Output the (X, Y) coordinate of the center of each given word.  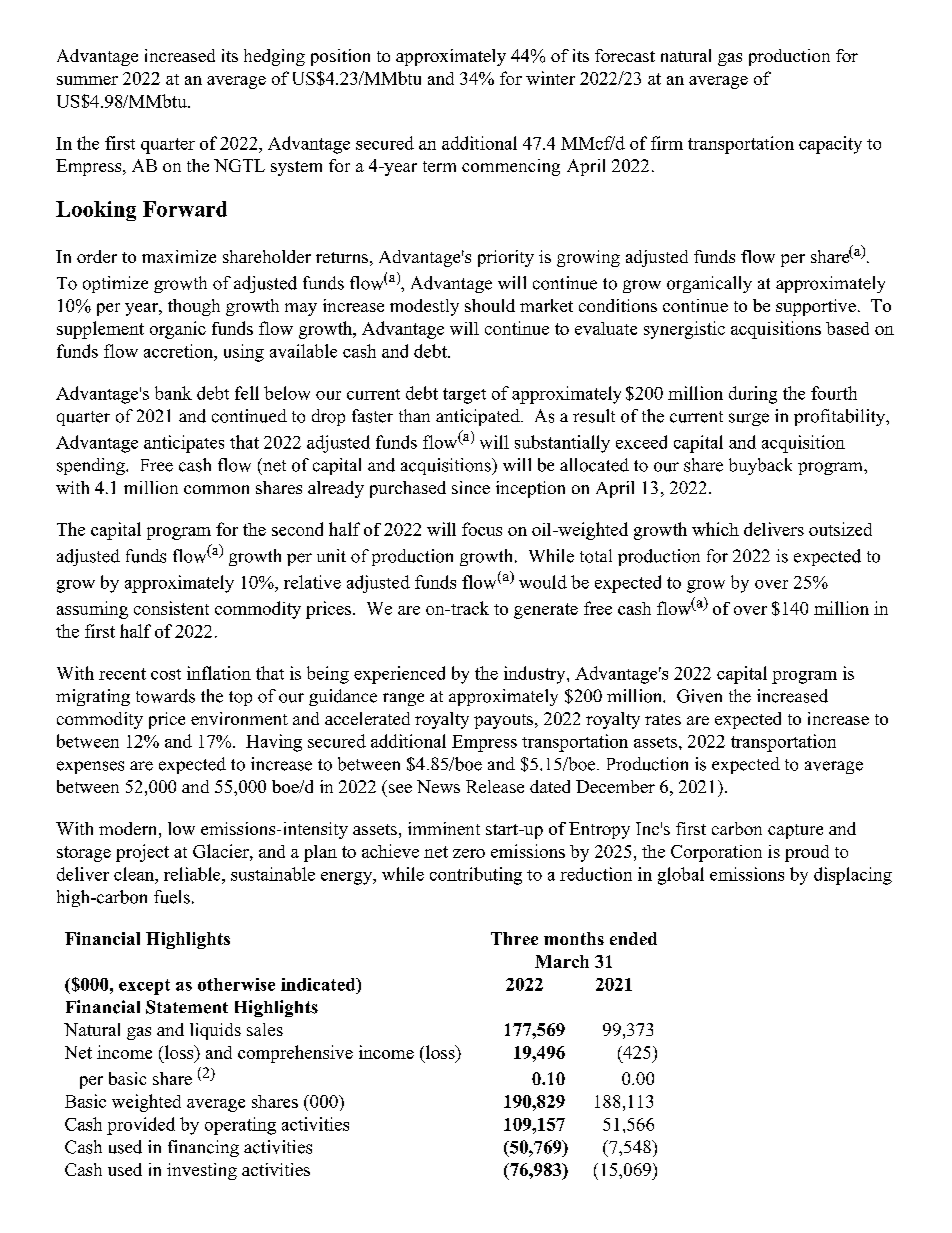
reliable (193, 874)
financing (203, 1148)
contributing (476, 876)
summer (87, 80)
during (753, 395)
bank (173, 393)
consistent (171, 608)
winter (550, 78)
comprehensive (295, 1054)
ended (633, 938)
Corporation (716, 853)
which (715, 529)
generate (546, 611)
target (464, 396)
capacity (830, 145)
